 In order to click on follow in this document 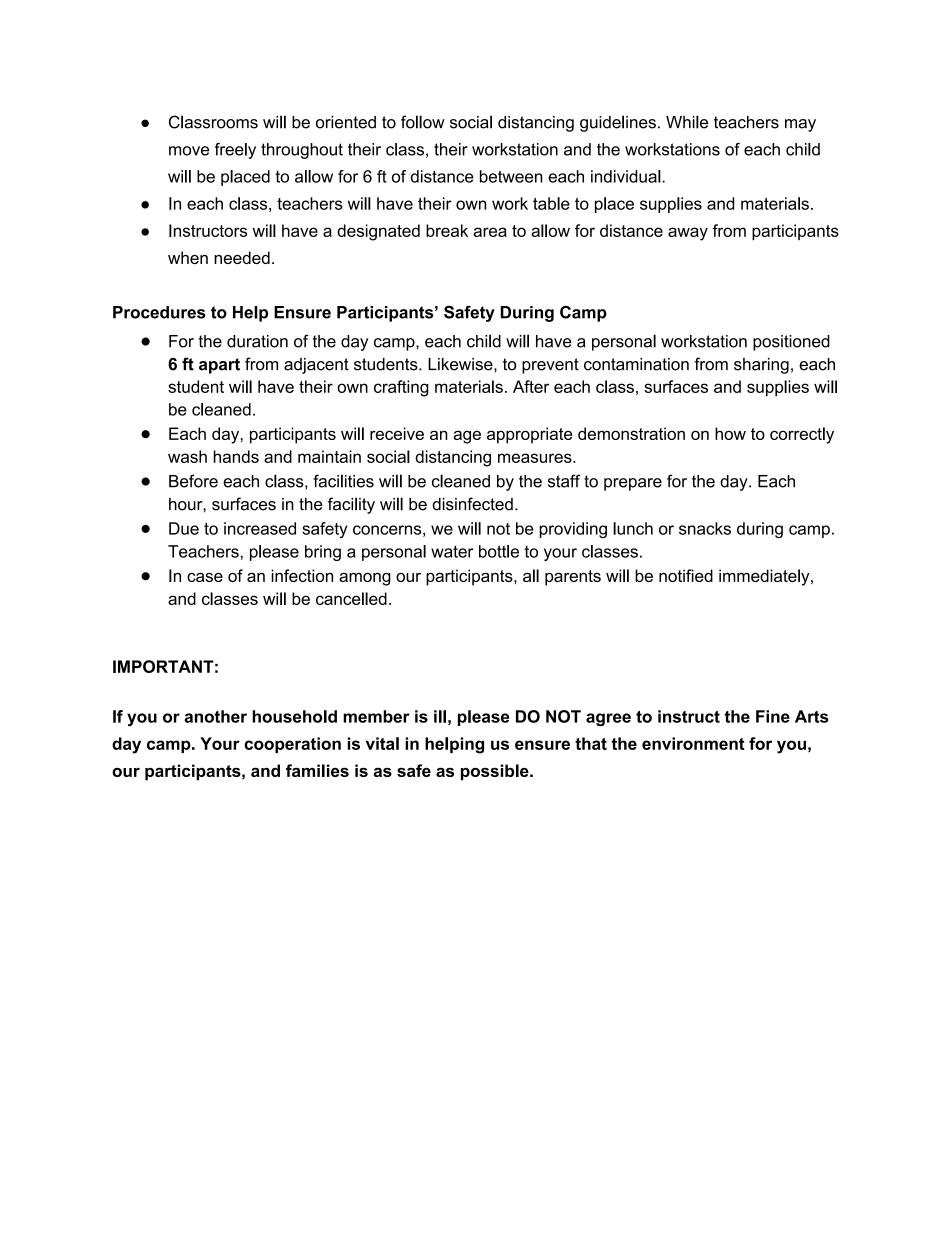, I will do `click(423, 122)`.
